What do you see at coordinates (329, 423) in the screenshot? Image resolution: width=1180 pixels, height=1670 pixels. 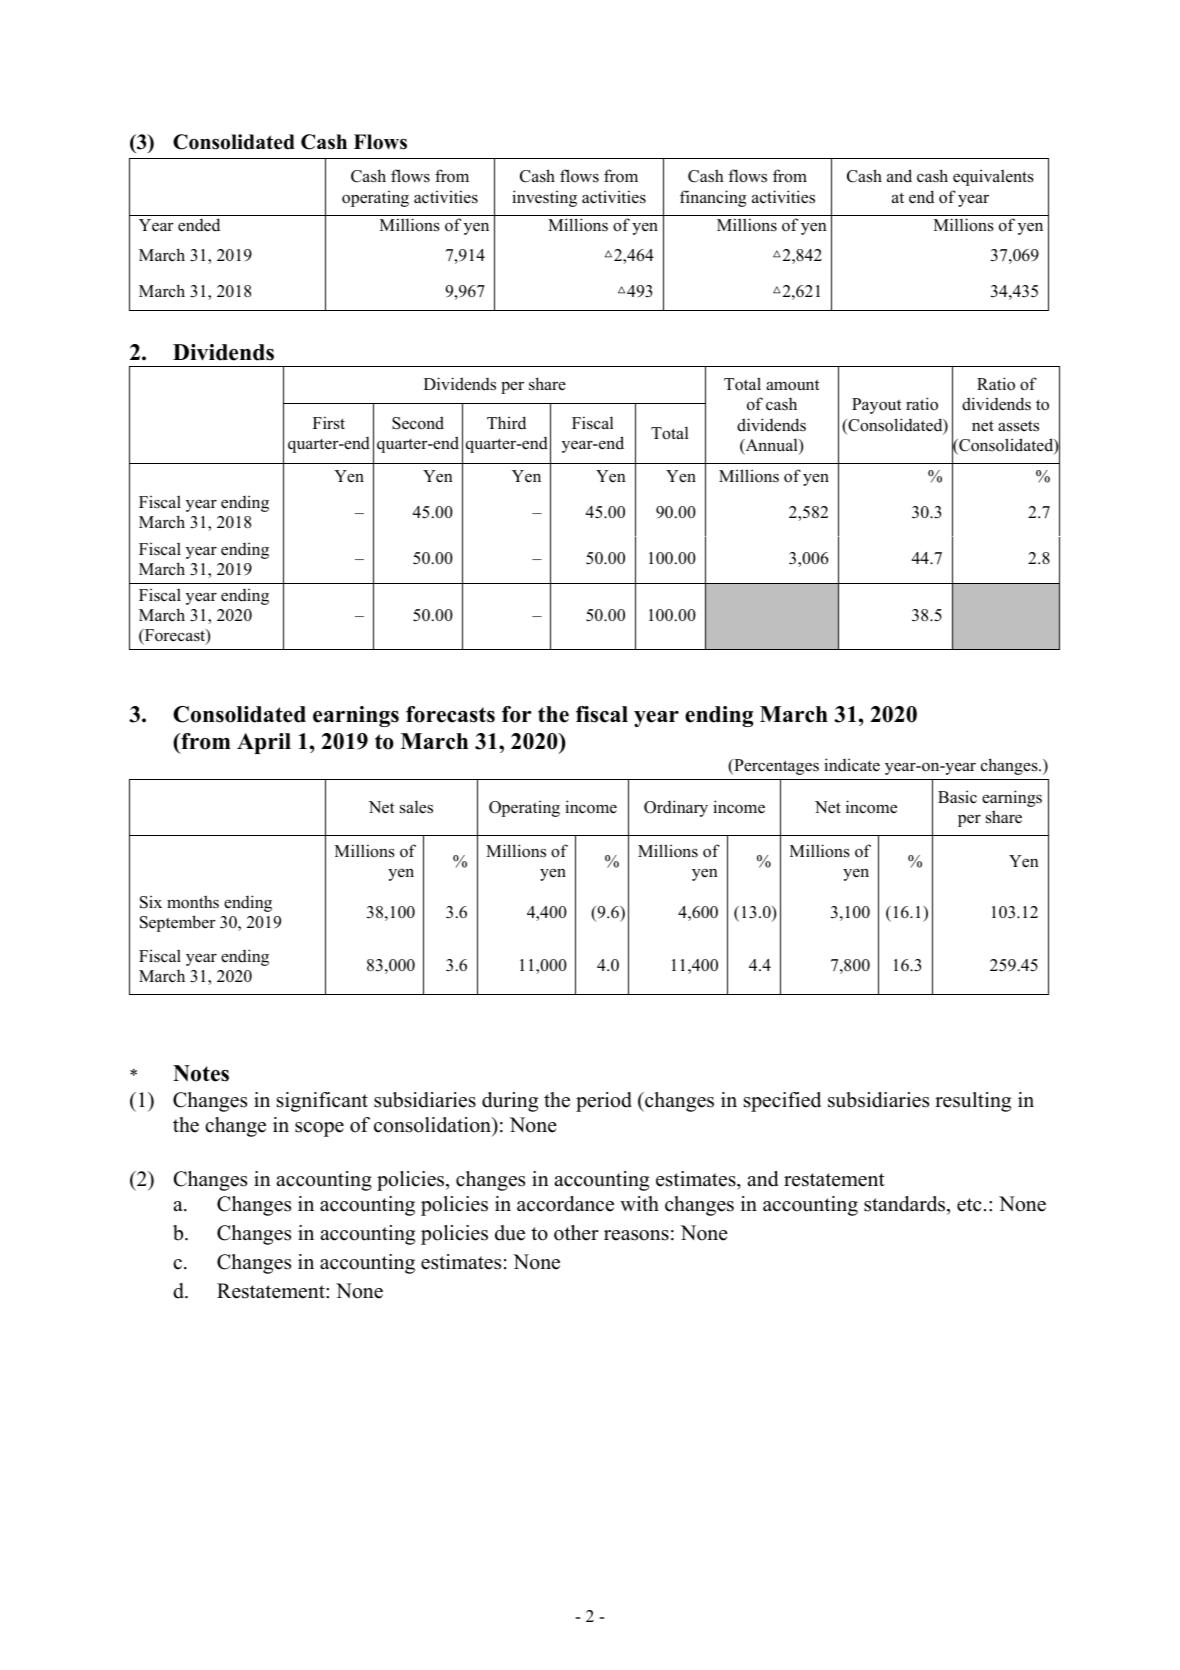 I see `First` at bounding box center [329, 423].
